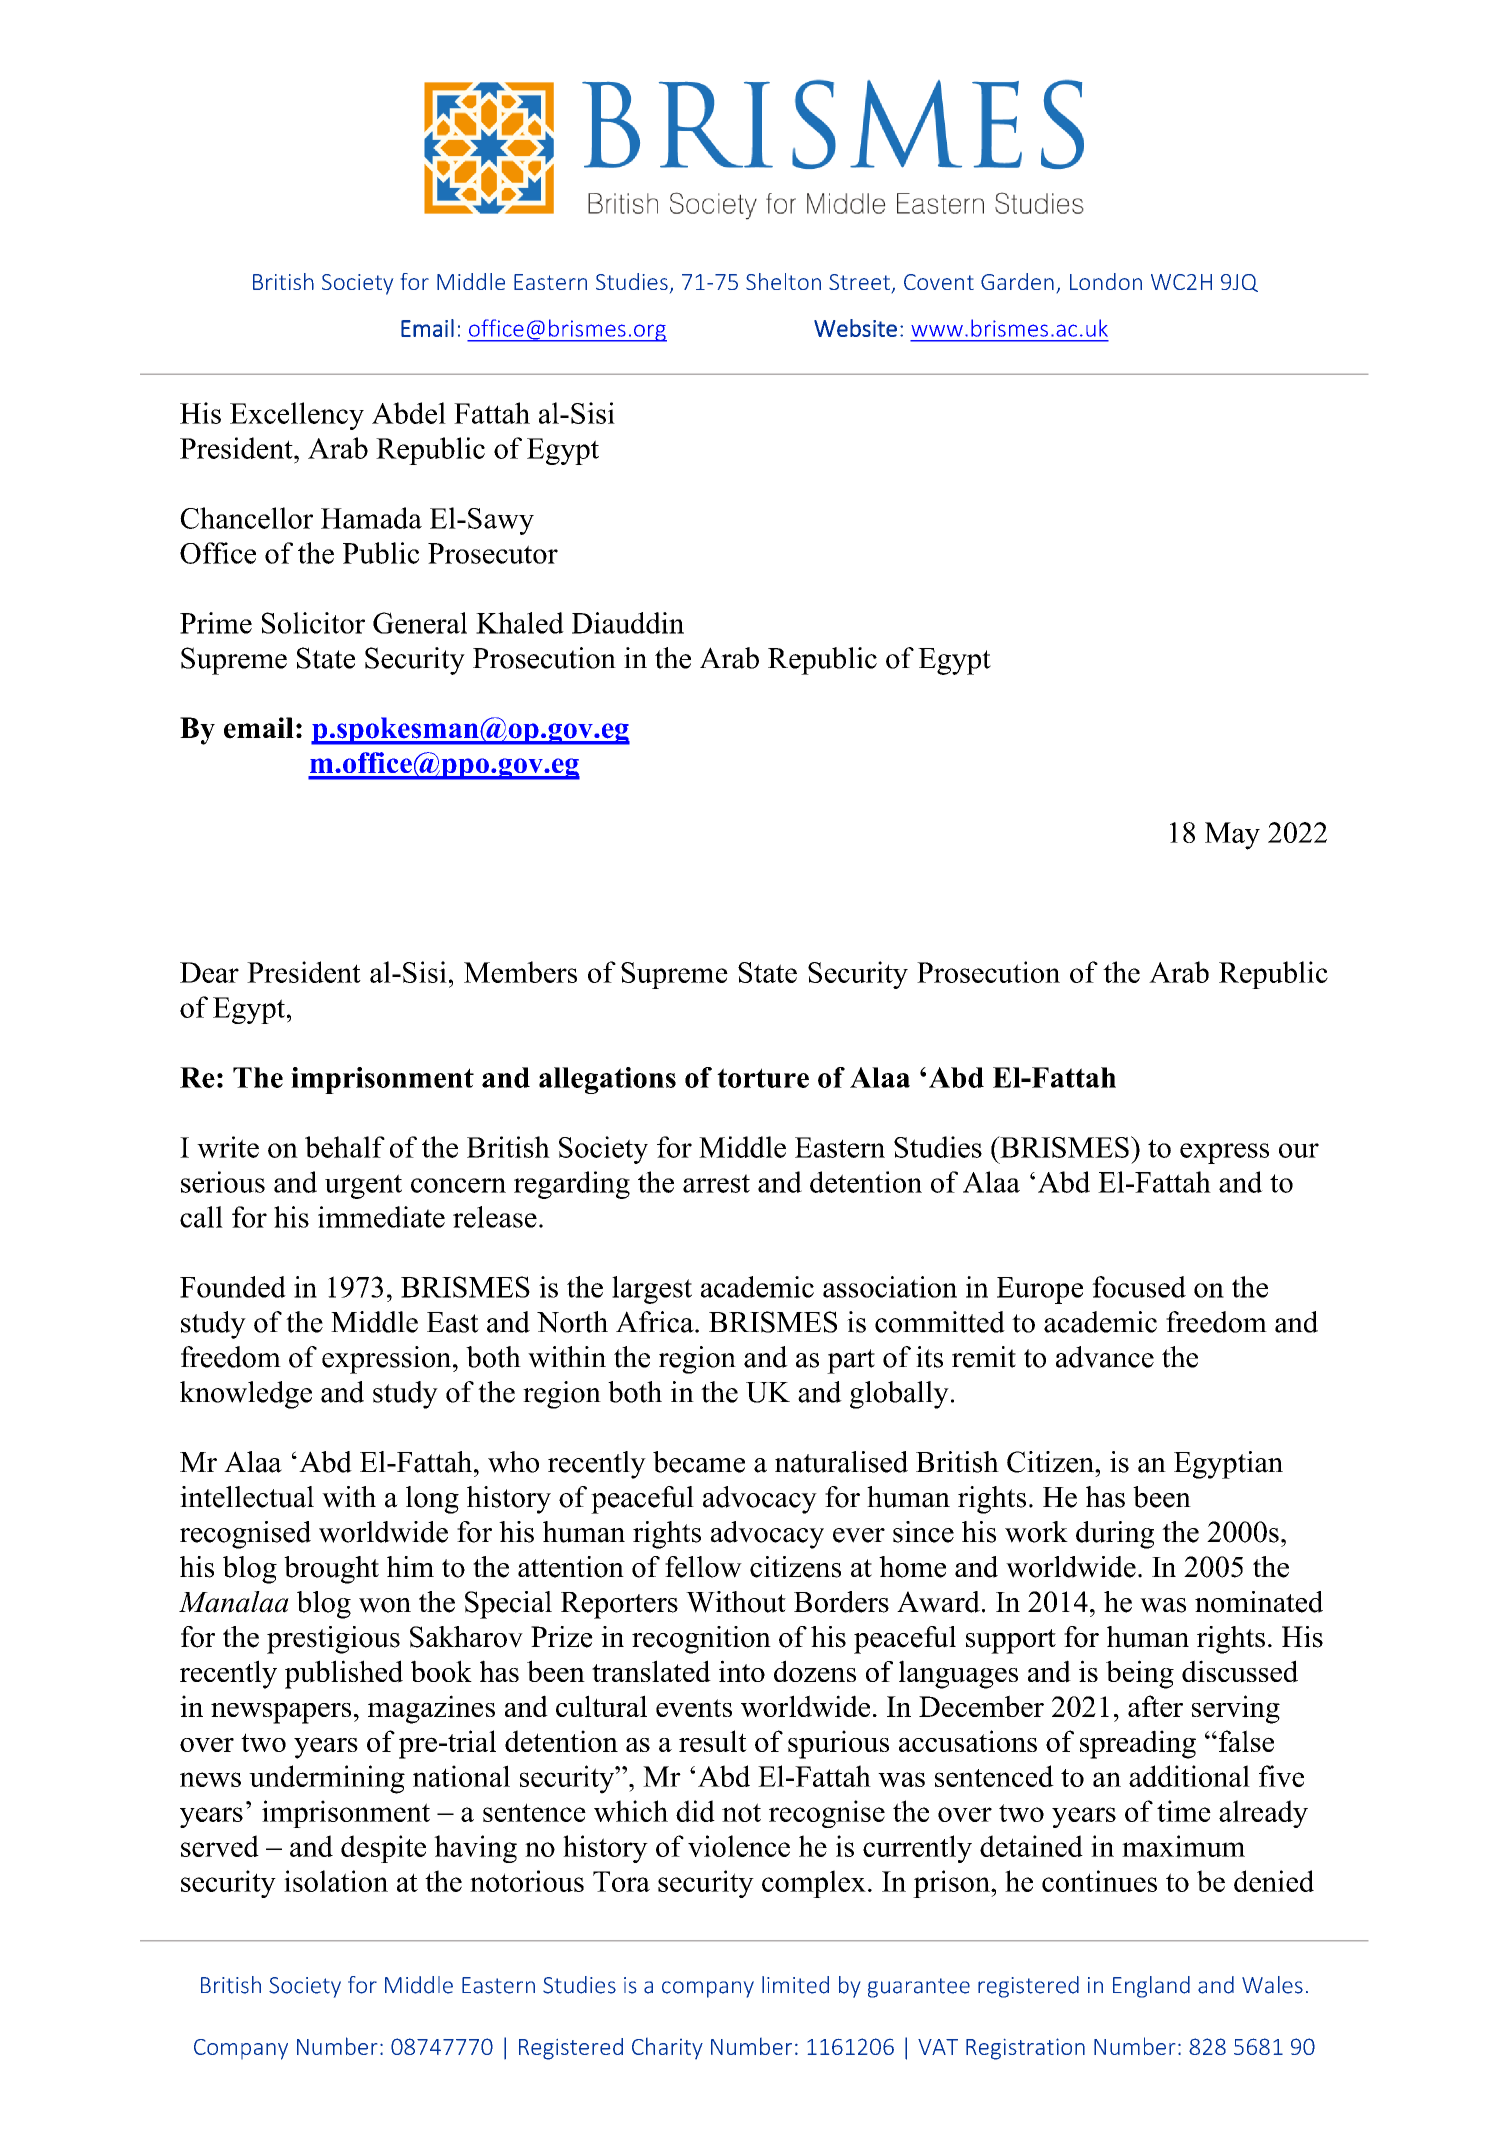 This document has height=2133, width=1508. What do you see at coordinates (297, 416) in the document?
I see `Excellency` at bounding box center [297, 416].
